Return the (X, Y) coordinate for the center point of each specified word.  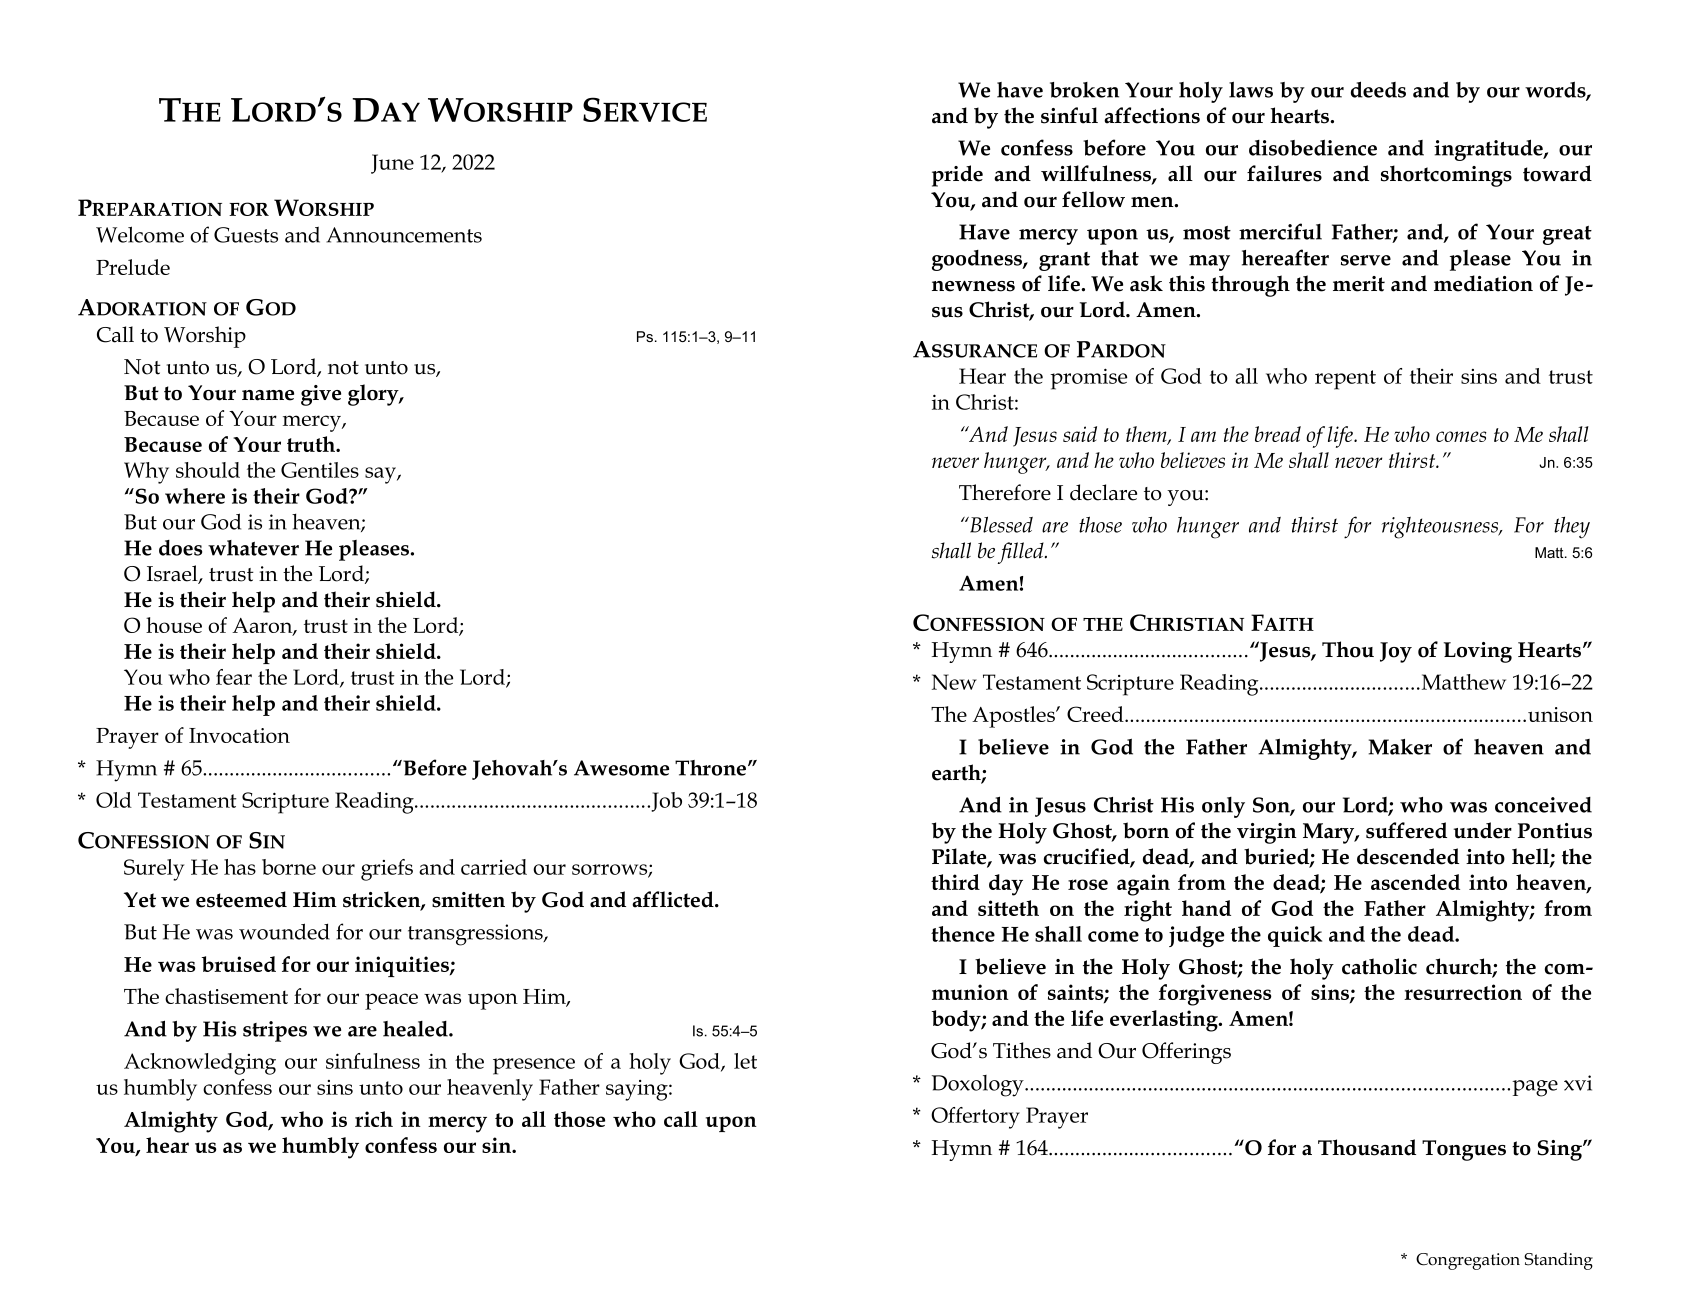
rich (374, 1119)
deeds (1378, 89)
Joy (1396, 652)
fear (234, 677)
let (745, 1061)
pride (957, 176)
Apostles (1014, 717)
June (392, 164)
